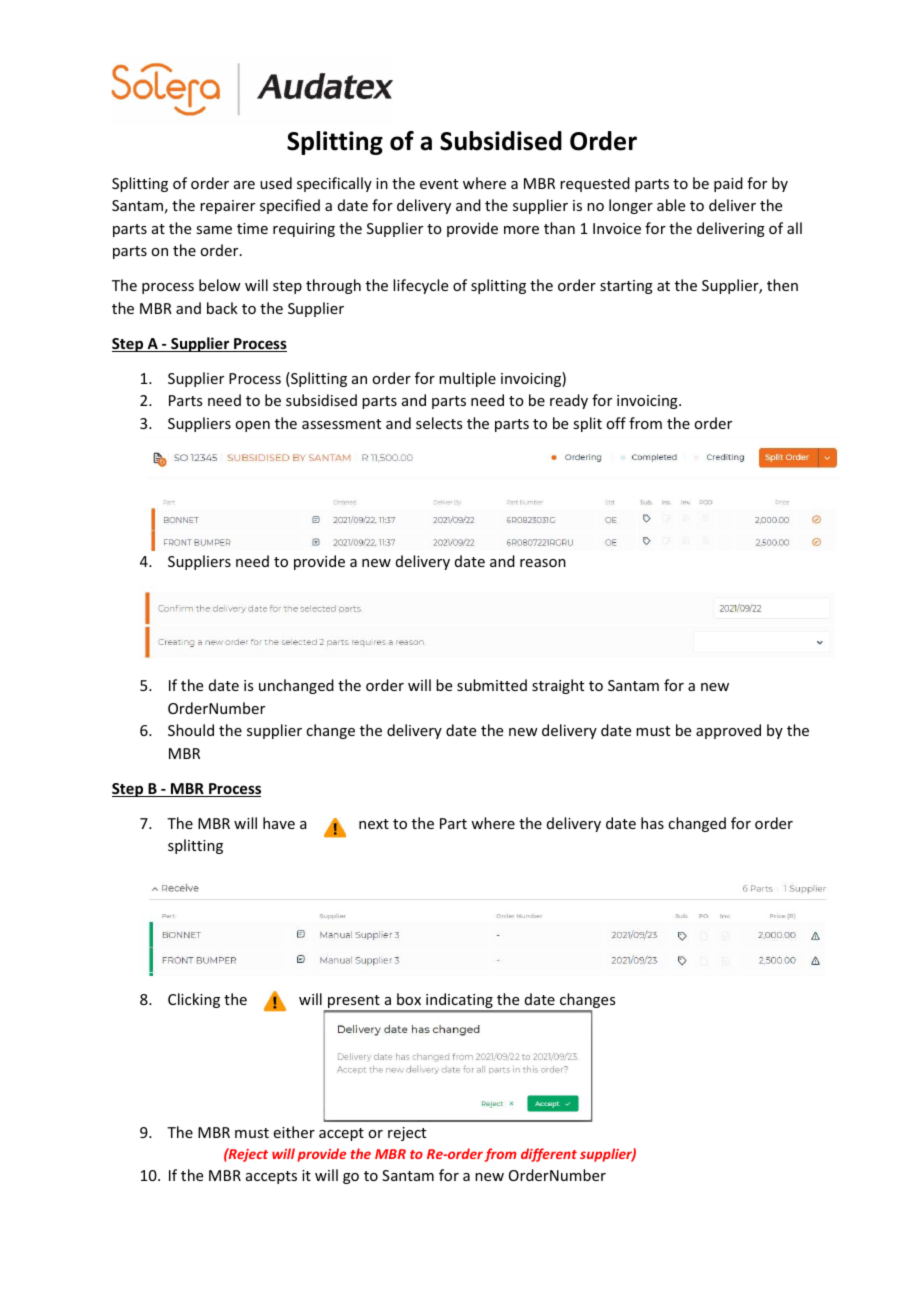 The height and width of the image is (1308, 924). Describe the element at coordinates (652, 823) in the image. I see `has` at that location.
